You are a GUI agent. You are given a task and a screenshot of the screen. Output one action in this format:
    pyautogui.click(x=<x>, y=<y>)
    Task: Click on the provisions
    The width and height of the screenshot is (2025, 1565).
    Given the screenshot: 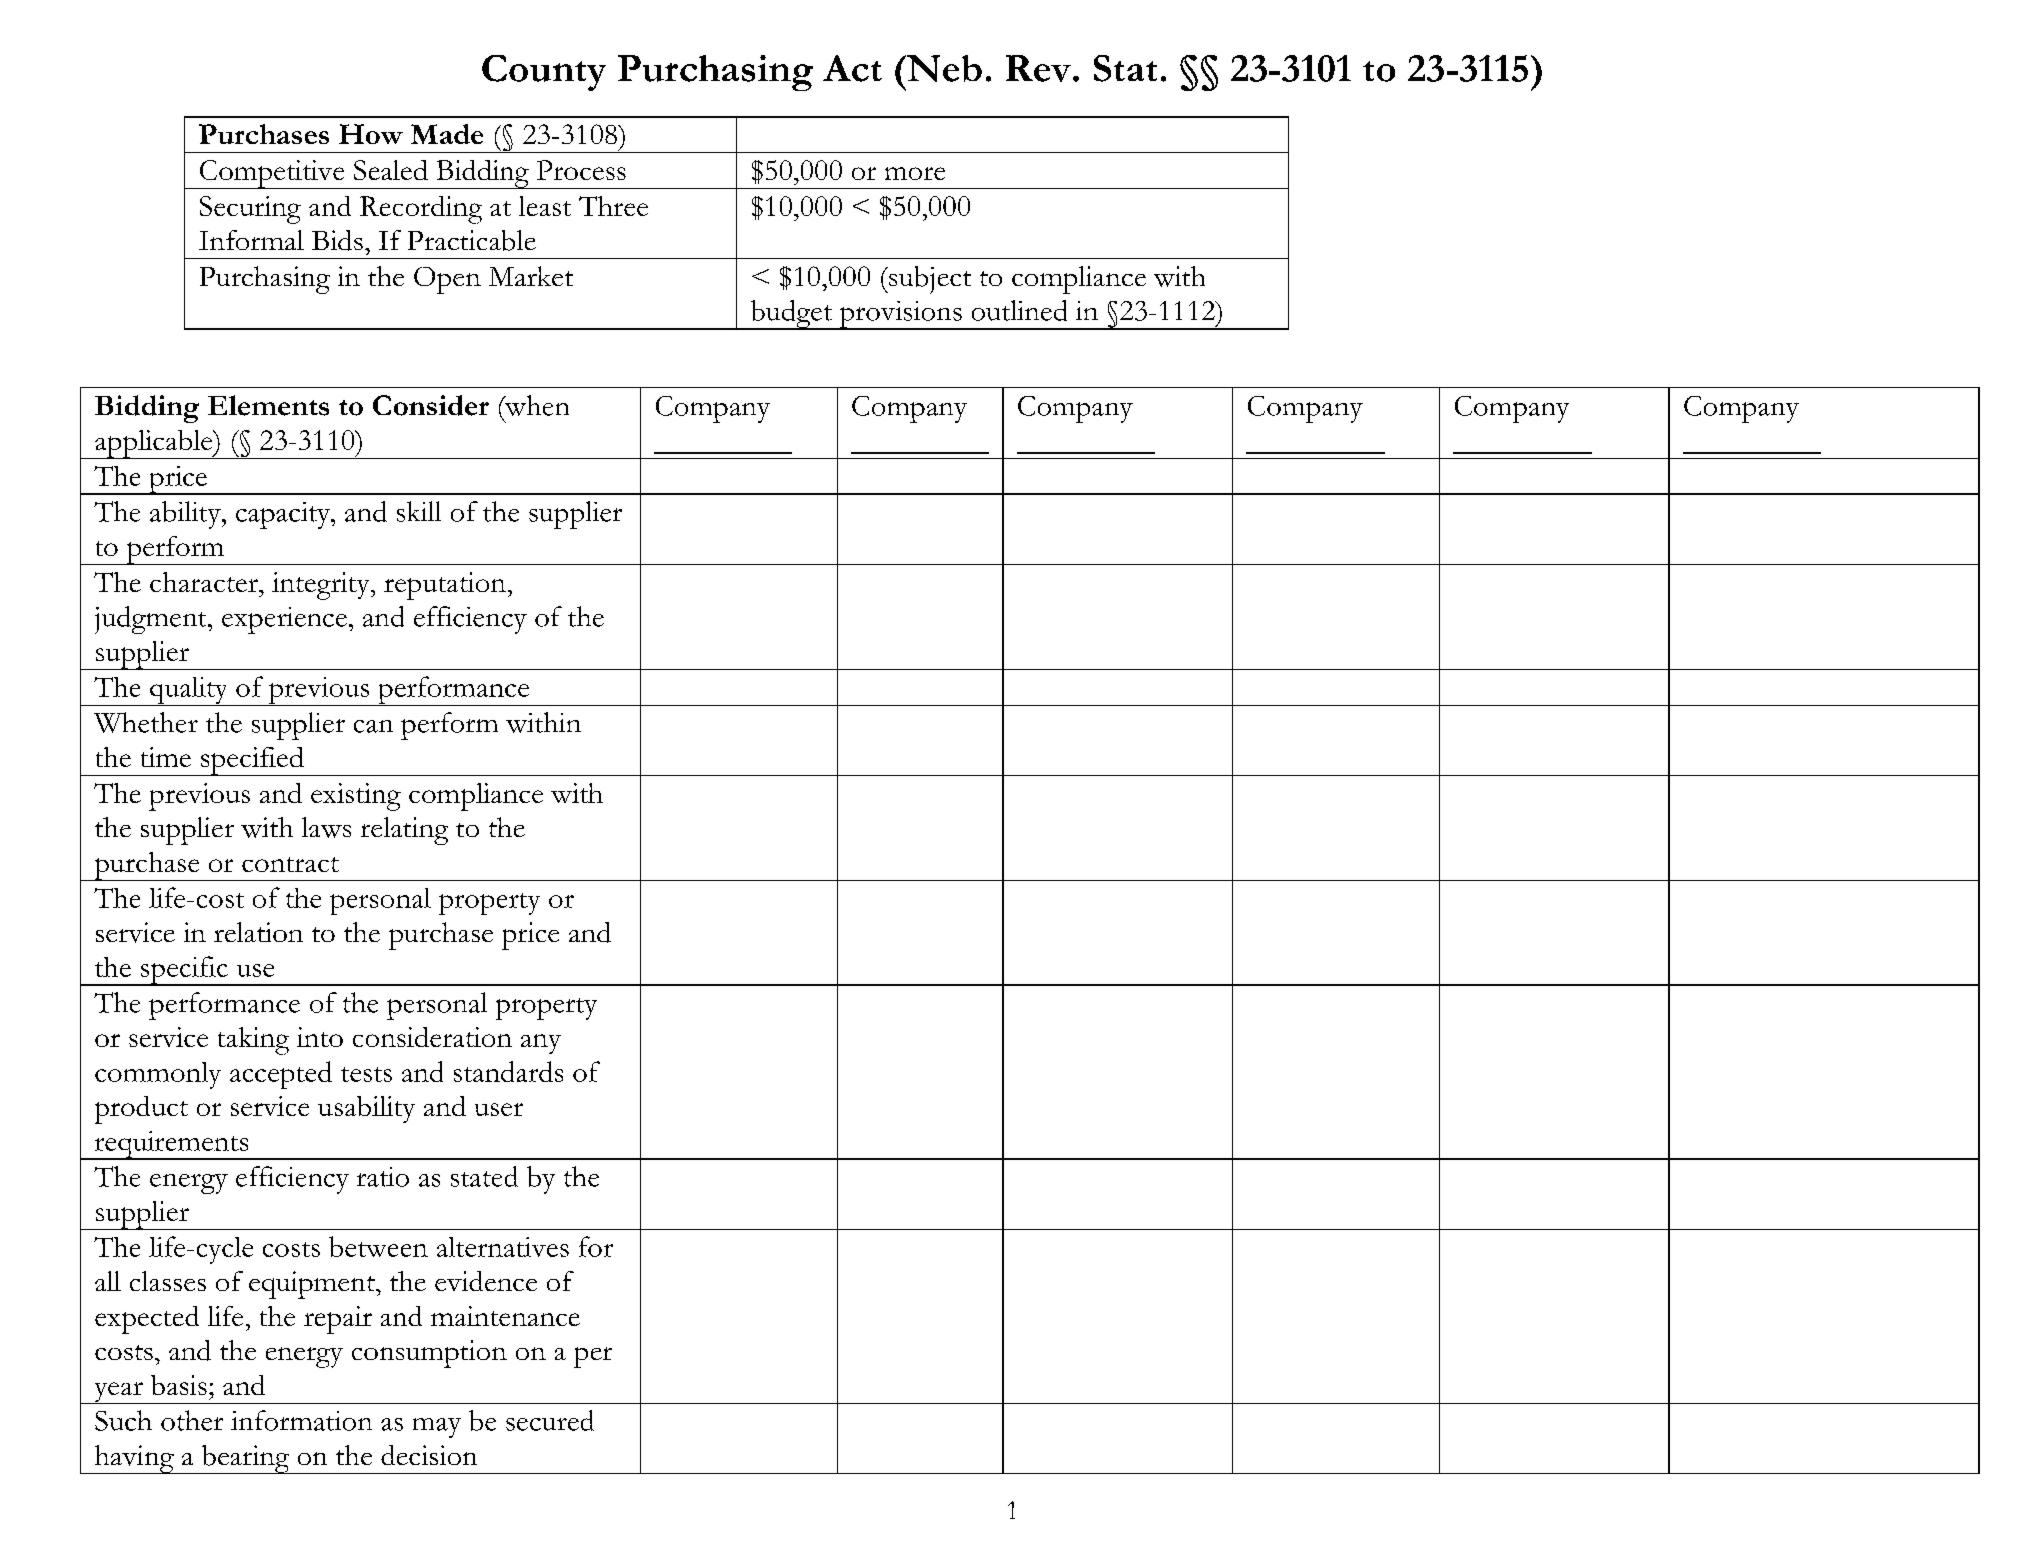 What is the action you would take?
    pyautogui.click(x=900, y=315)
